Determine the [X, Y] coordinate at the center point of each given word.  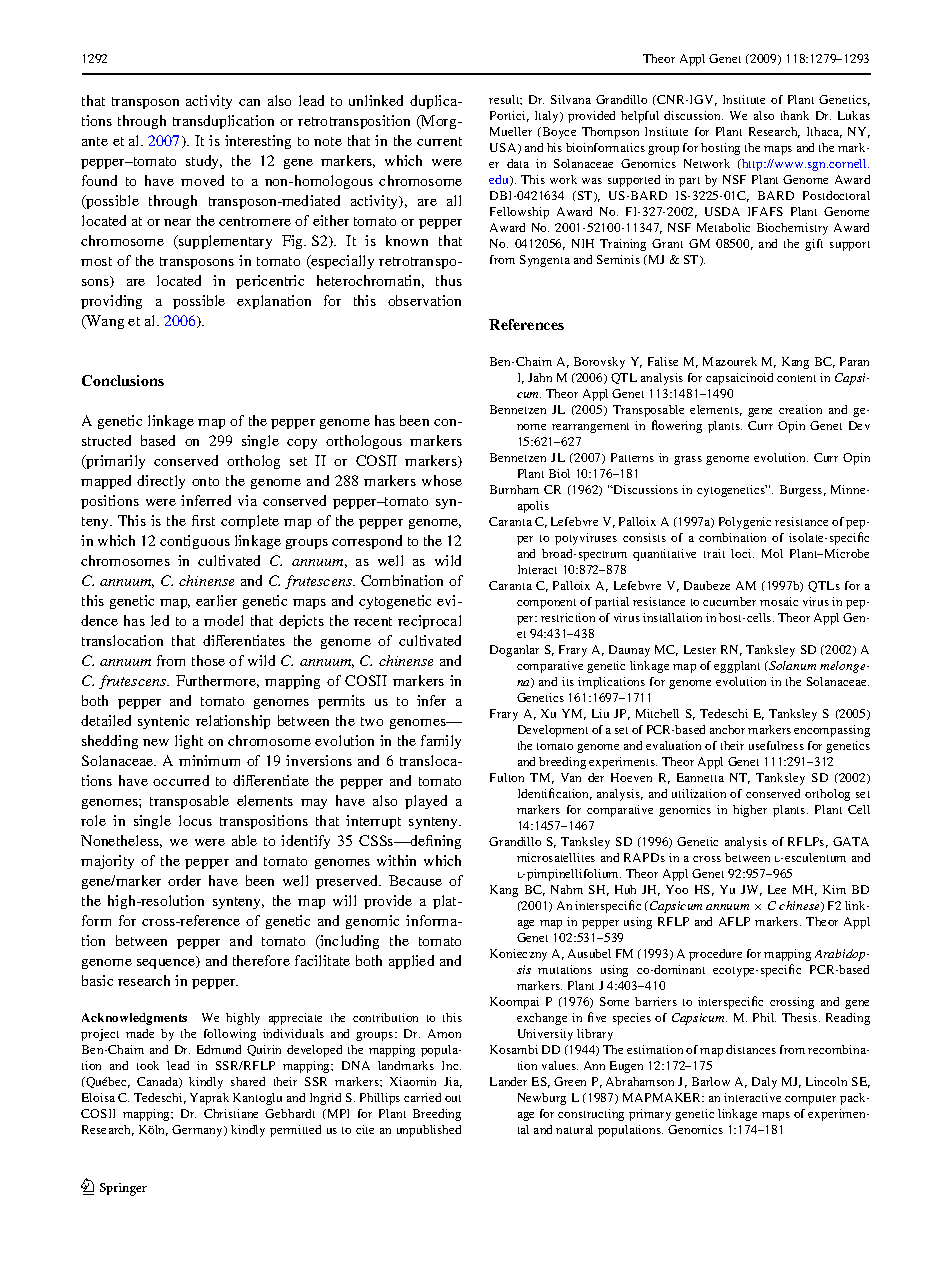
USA [504, 148]
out [453, 1098]
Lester [700, 649]
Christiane [231, 1113]
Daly [764, 1083]
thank [795, 115]
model [223, 620]
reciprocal [429, 622]
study [204, 162]
